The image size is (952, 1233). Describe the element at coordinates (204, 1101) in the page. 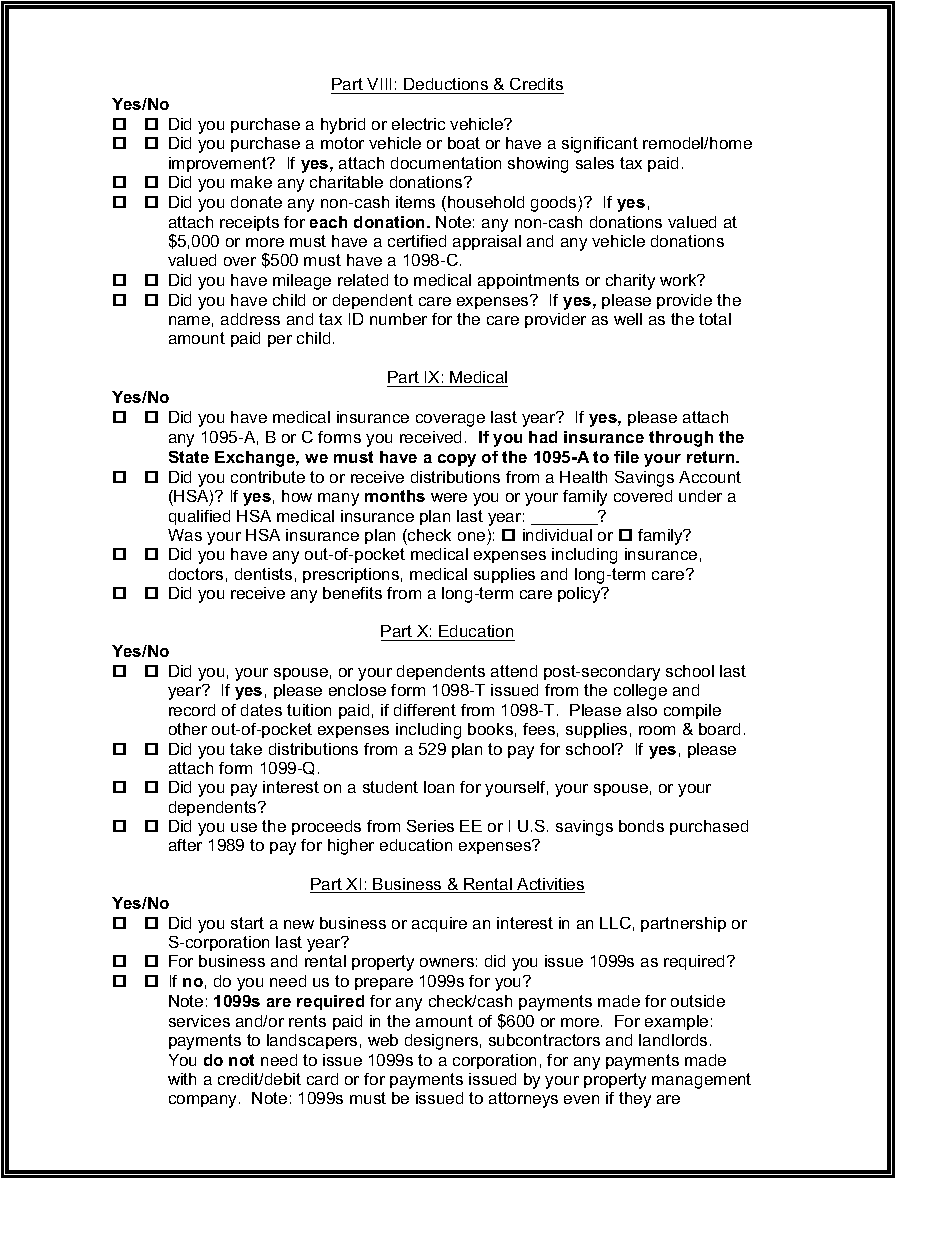

I see `company` at that location.
